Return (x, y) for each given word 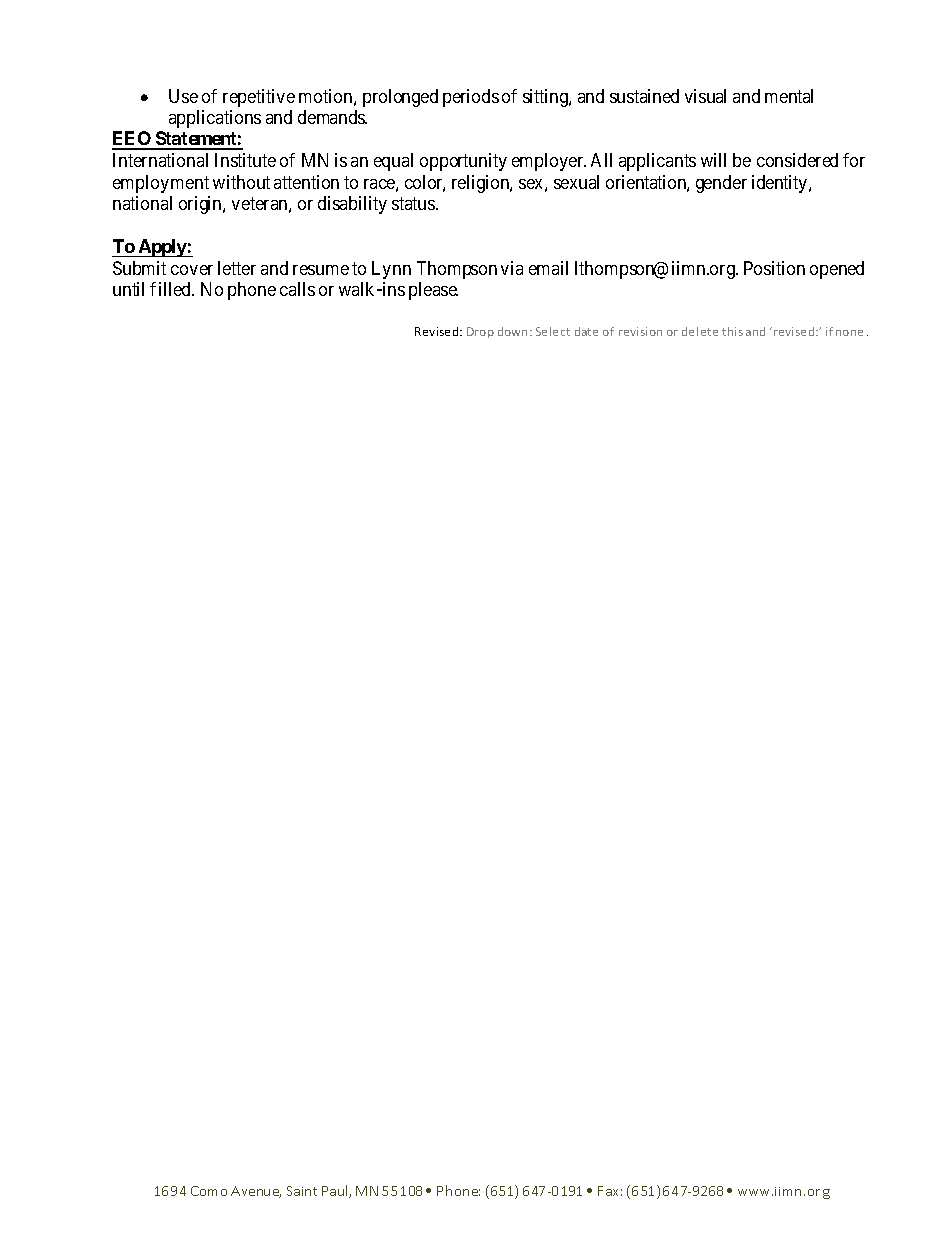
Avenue (256, 1192)
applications (215, 119)
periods (471, 98)
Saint (302, 1191)
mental (789, 96)
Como (209, 1191)
